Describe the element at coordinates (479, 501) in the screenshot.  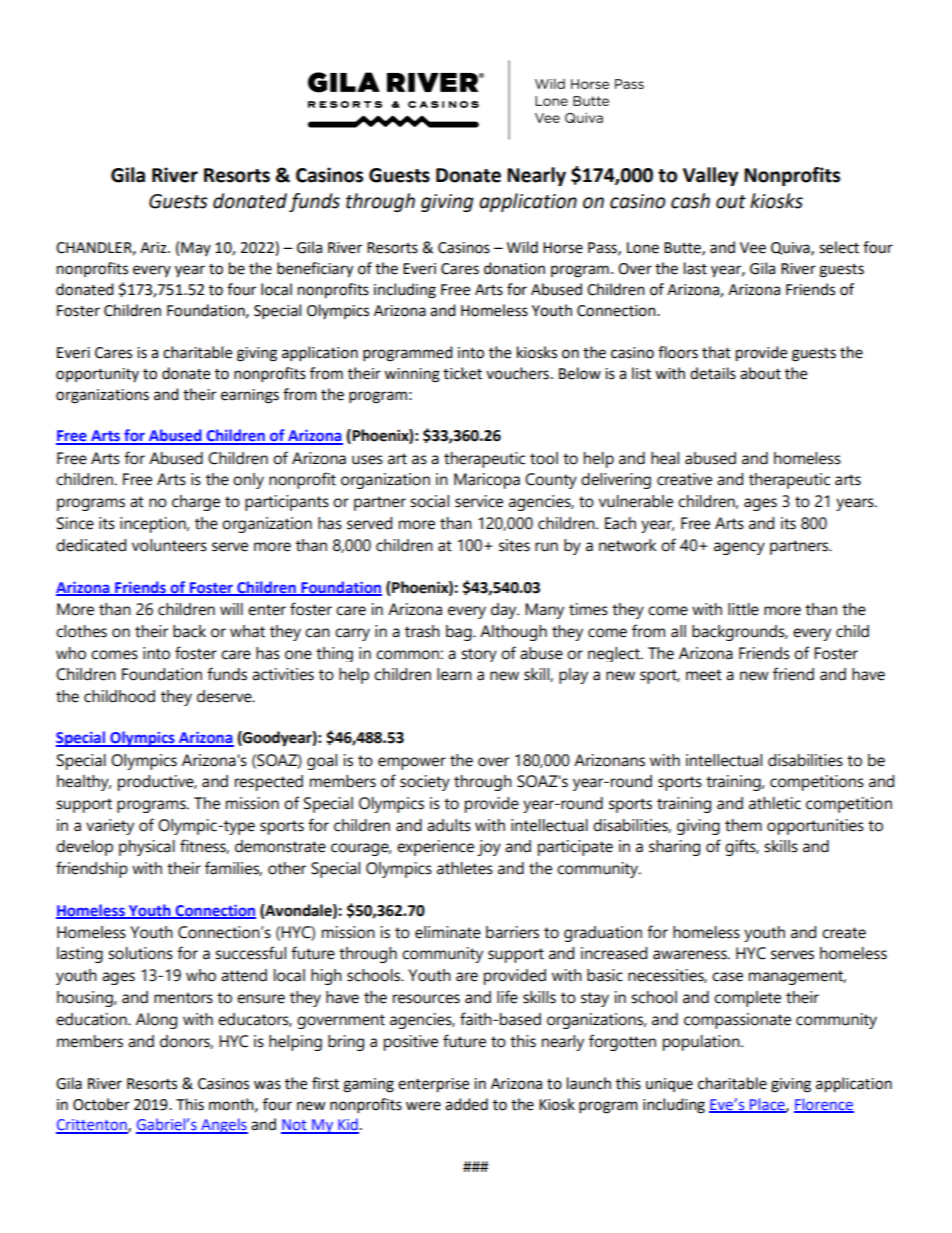
I see `service` at that location.
